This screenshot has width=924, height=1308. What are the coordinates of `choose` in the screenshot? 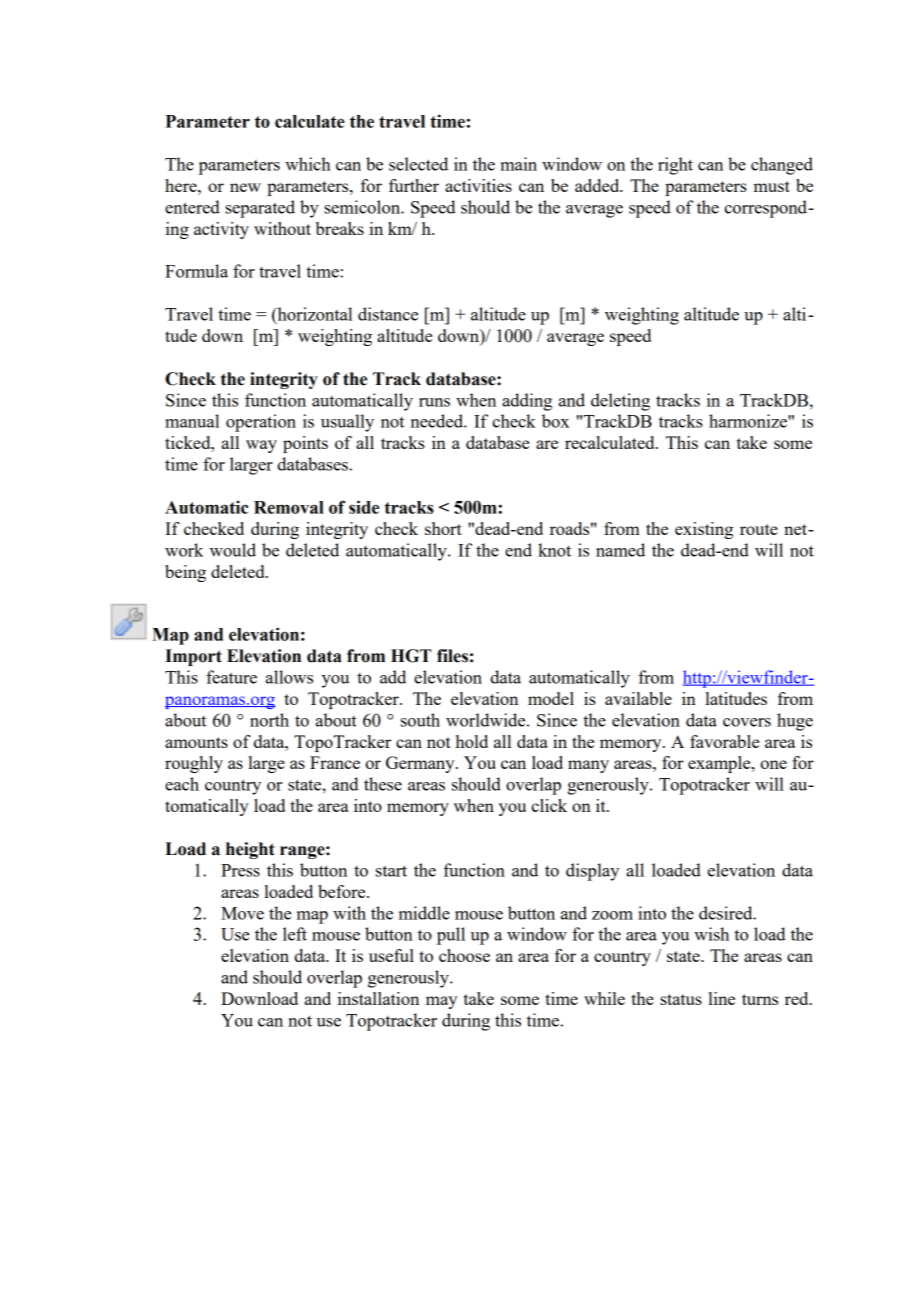 It's located at (464, 955).
